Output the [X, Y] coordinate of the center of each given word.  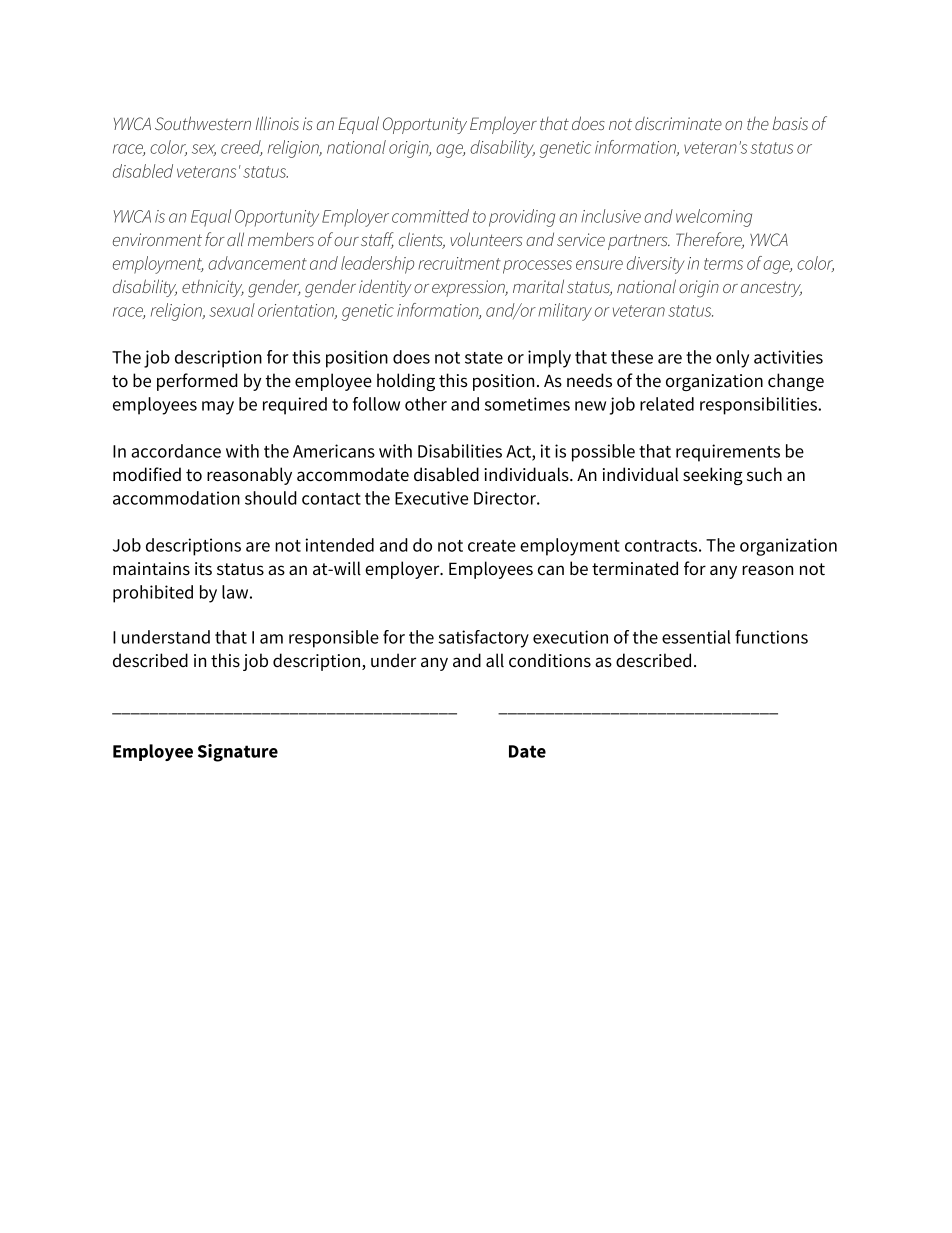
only [732, 359]
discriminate [678, 123]
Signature [238, 753]
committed [430, 216]
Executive [431, 498]
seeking [713, 476]
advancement [257, 263]
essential [696, 637]
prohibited [153, 594]
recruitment [459, 263]
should [271, 498]
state [484, 358]
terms [723, 264]
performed [197, 382]
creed [242, 148]
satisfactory [483, 639]
